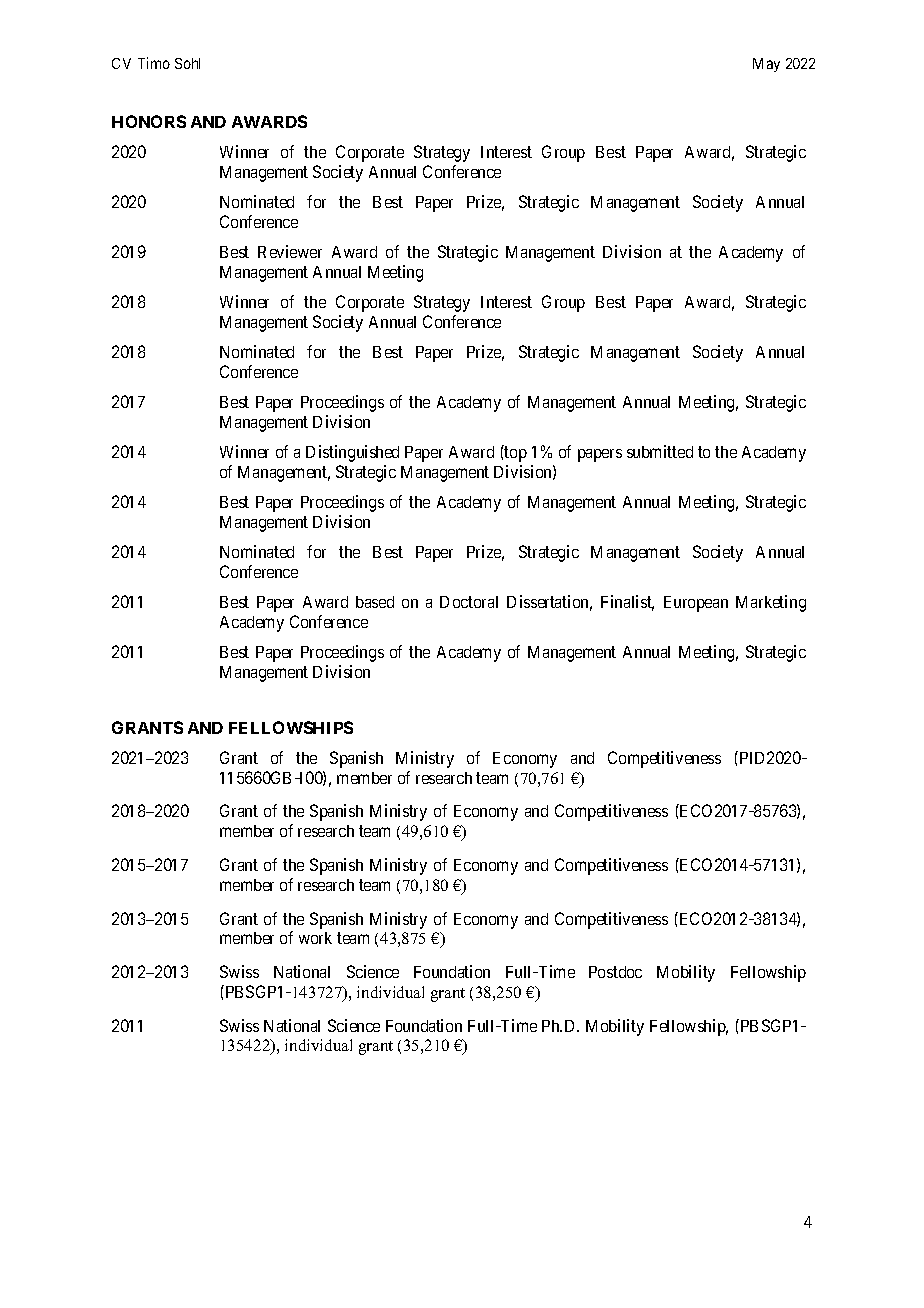 The height and width of the screenshot is (1308, 924). What do you see at coordinates (315, 938) in the screenshot?
I see `work` at bounding box center [315, 938].
